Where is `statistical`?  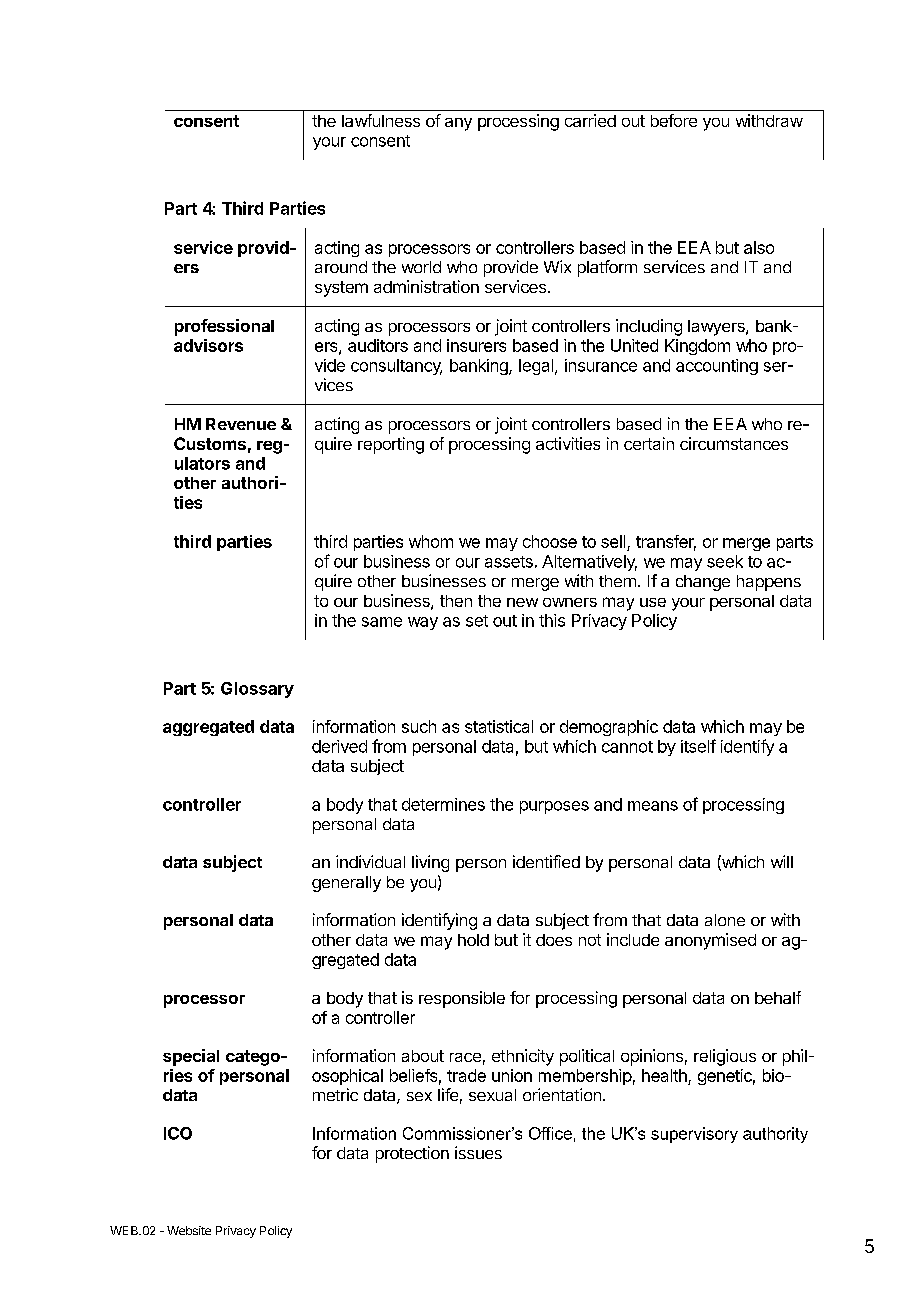
statistical is located at coordinates (499, 726).
